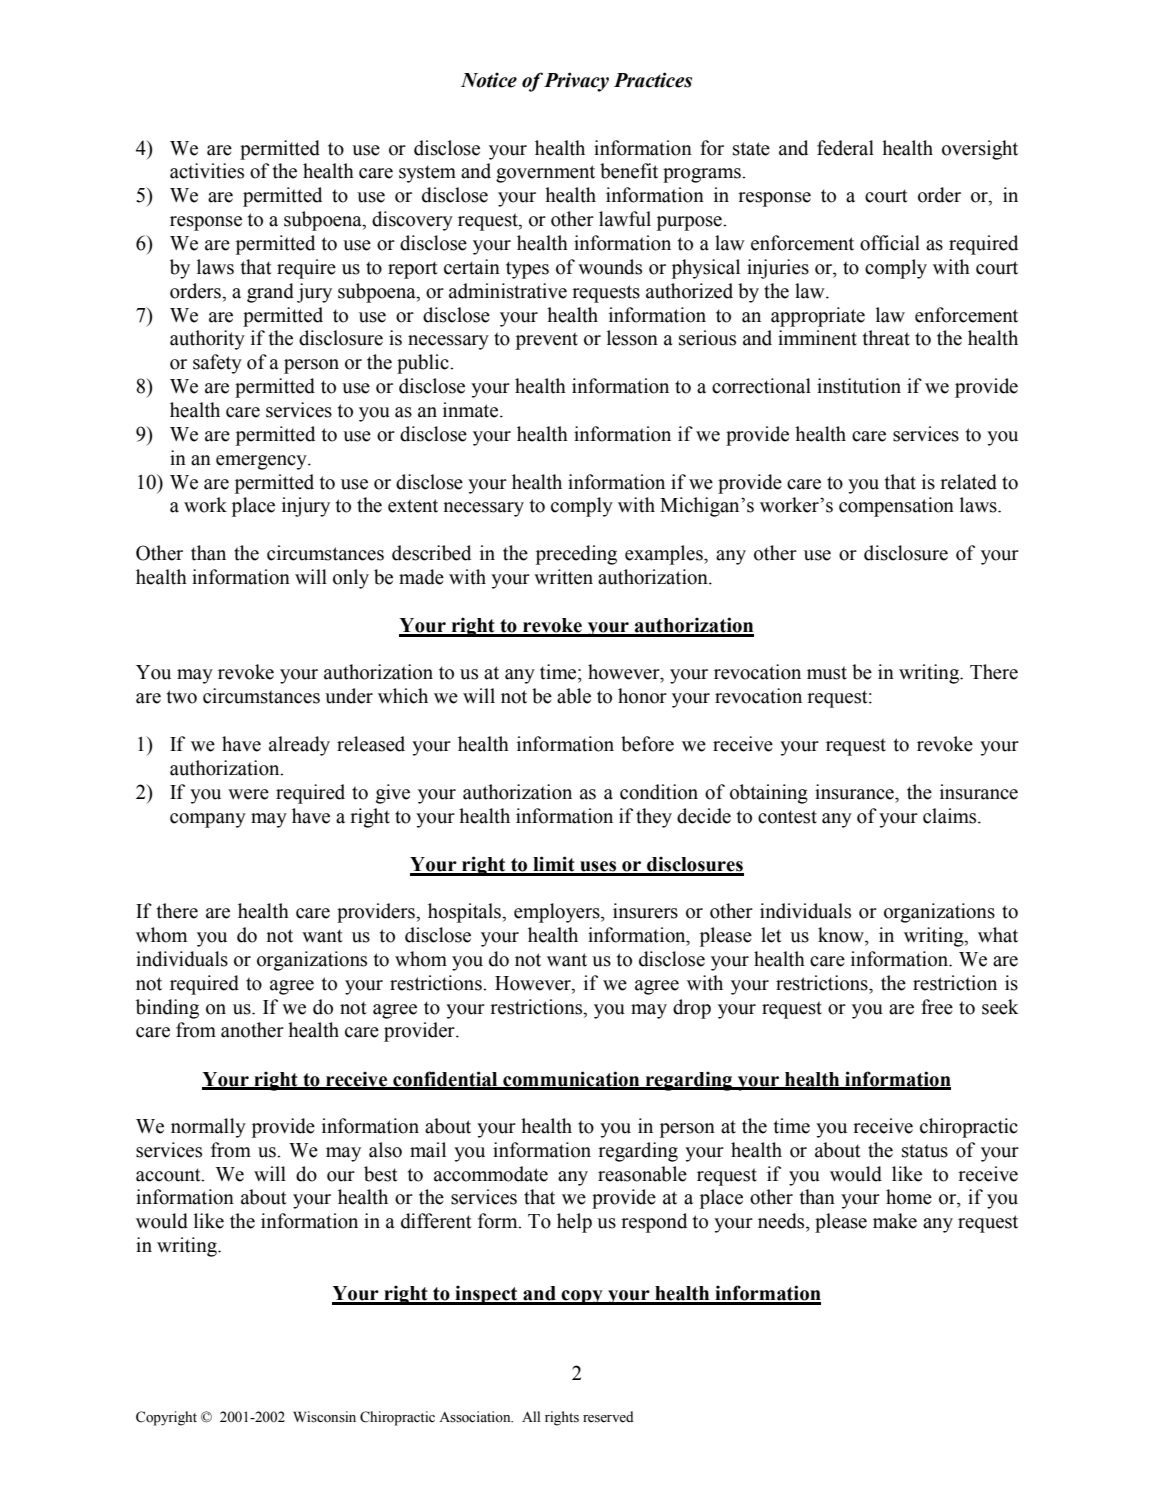 Image resolution: width=1154 pixels, height=1494 pixels. Describe the element at coordinates (692, 1009) in the document. I see `drop` at that location.
